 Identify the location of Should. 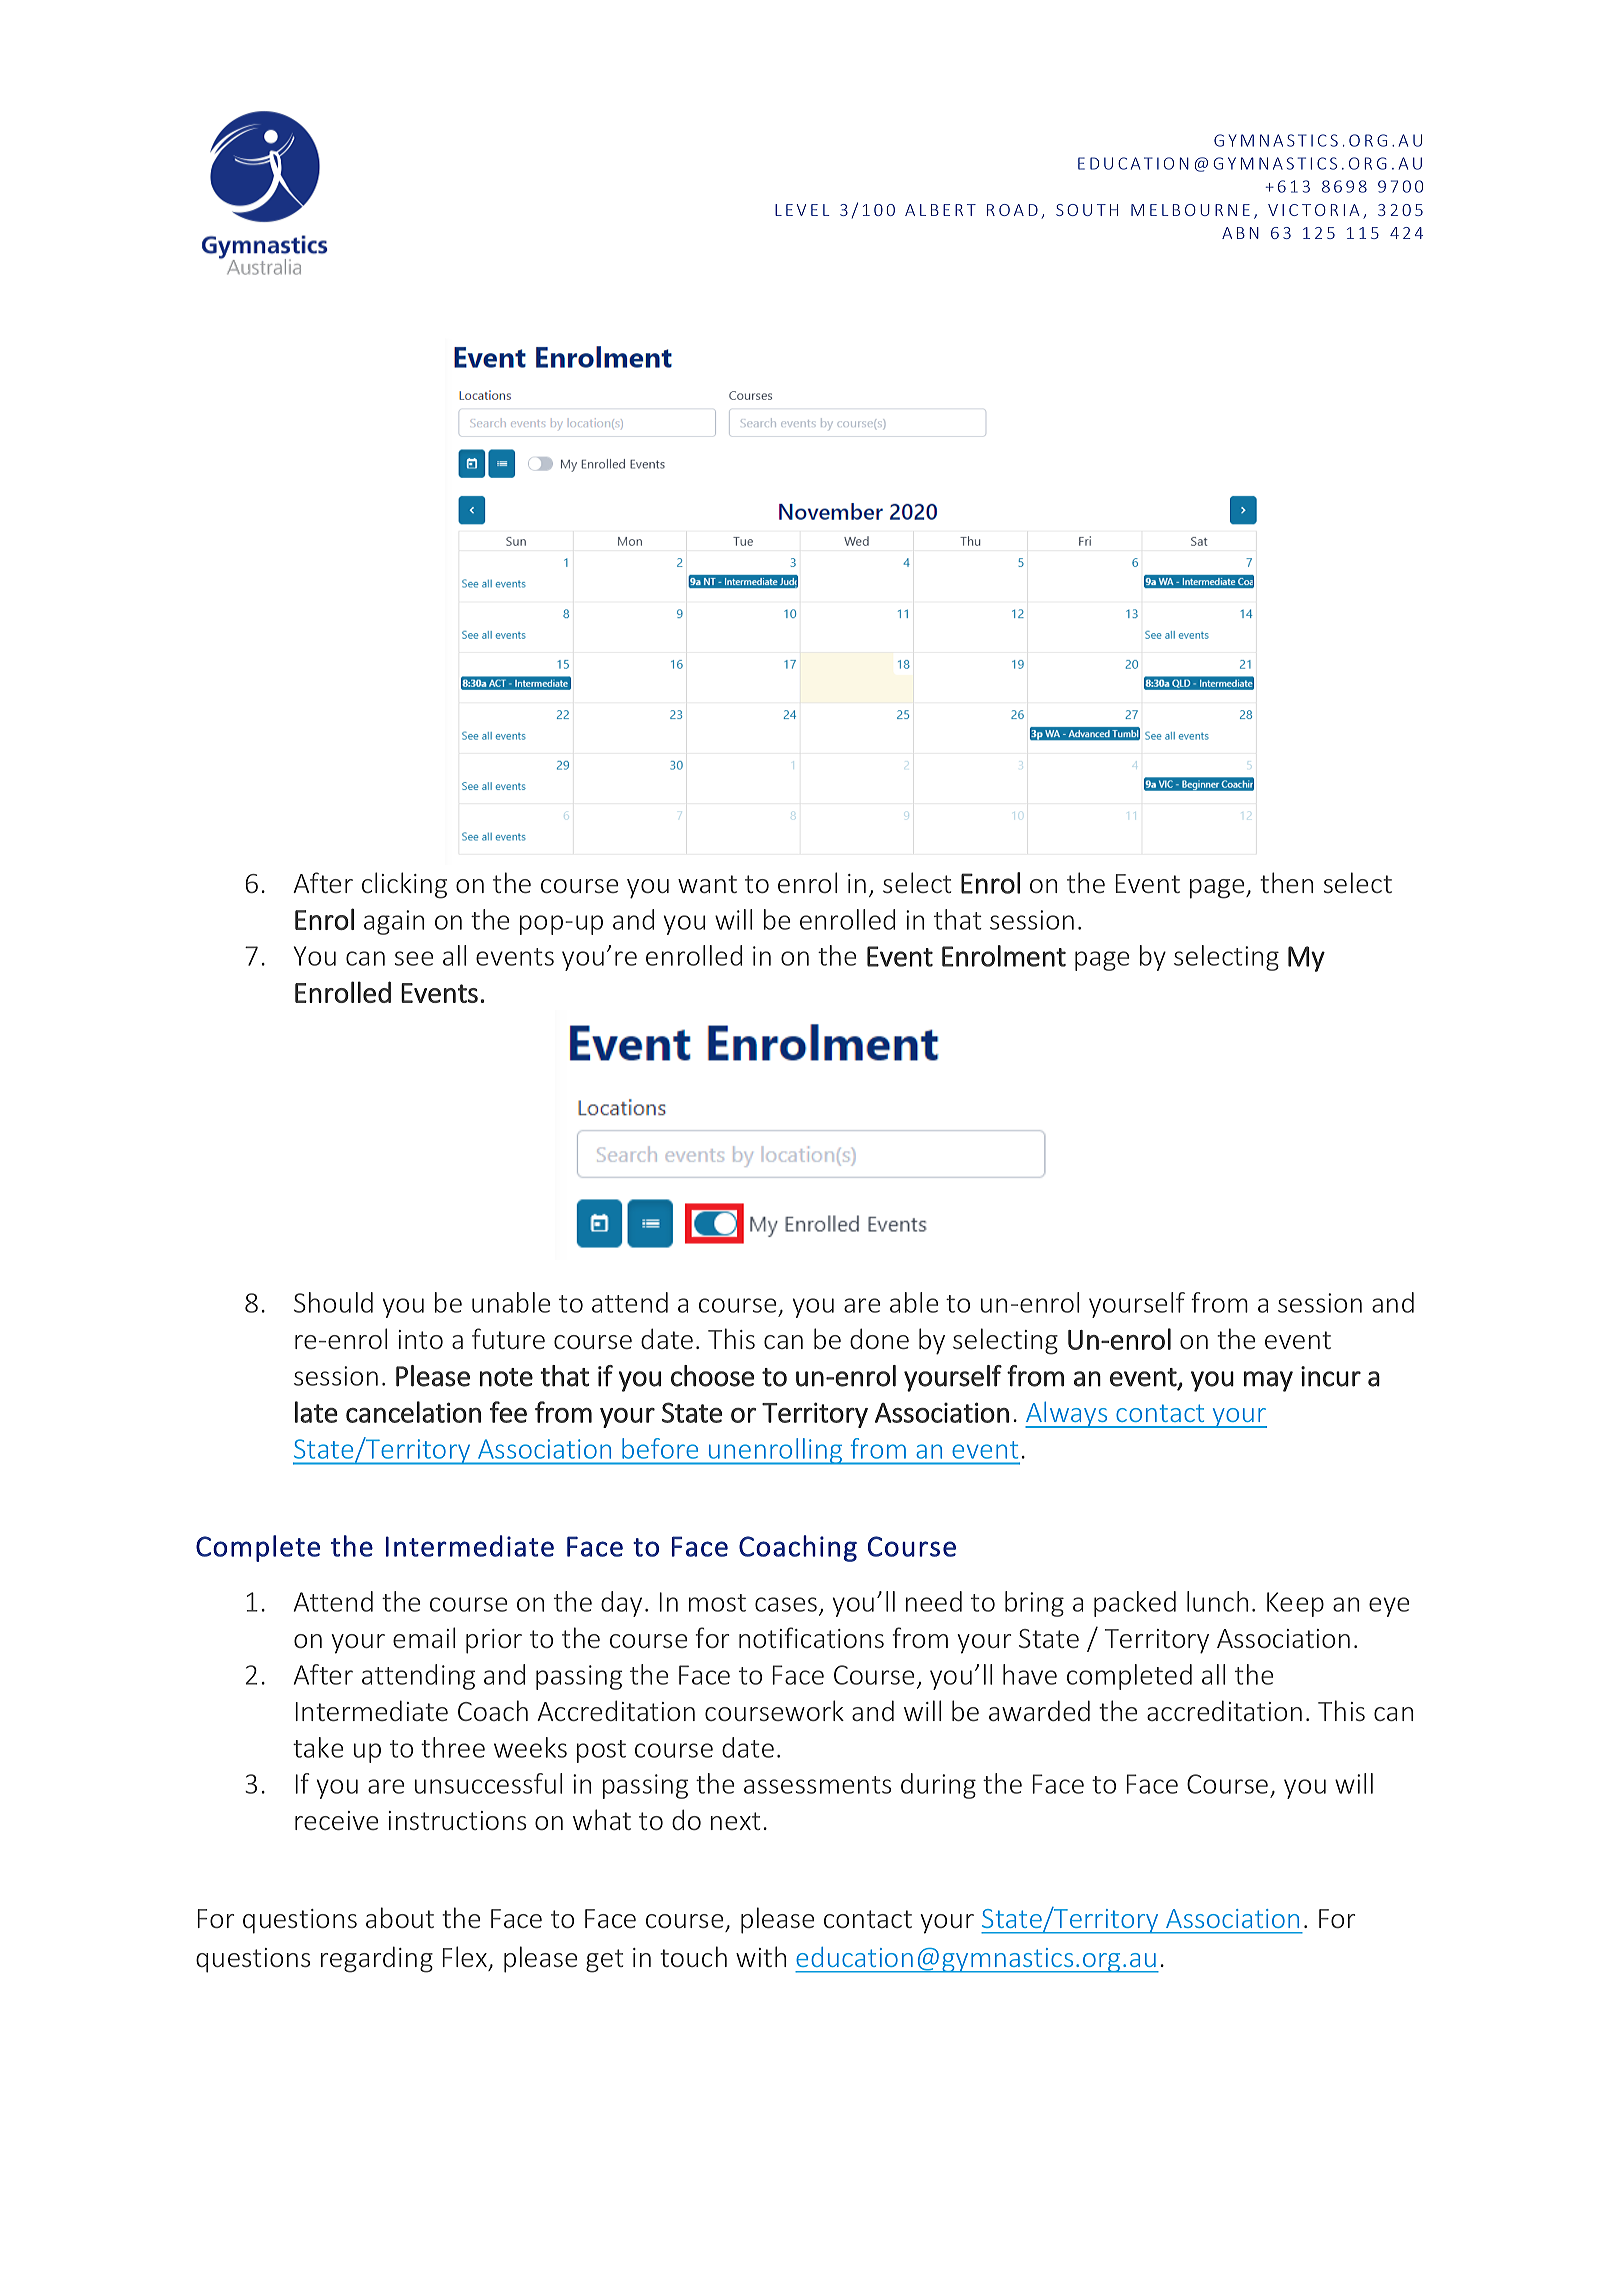
(333, 1302).
